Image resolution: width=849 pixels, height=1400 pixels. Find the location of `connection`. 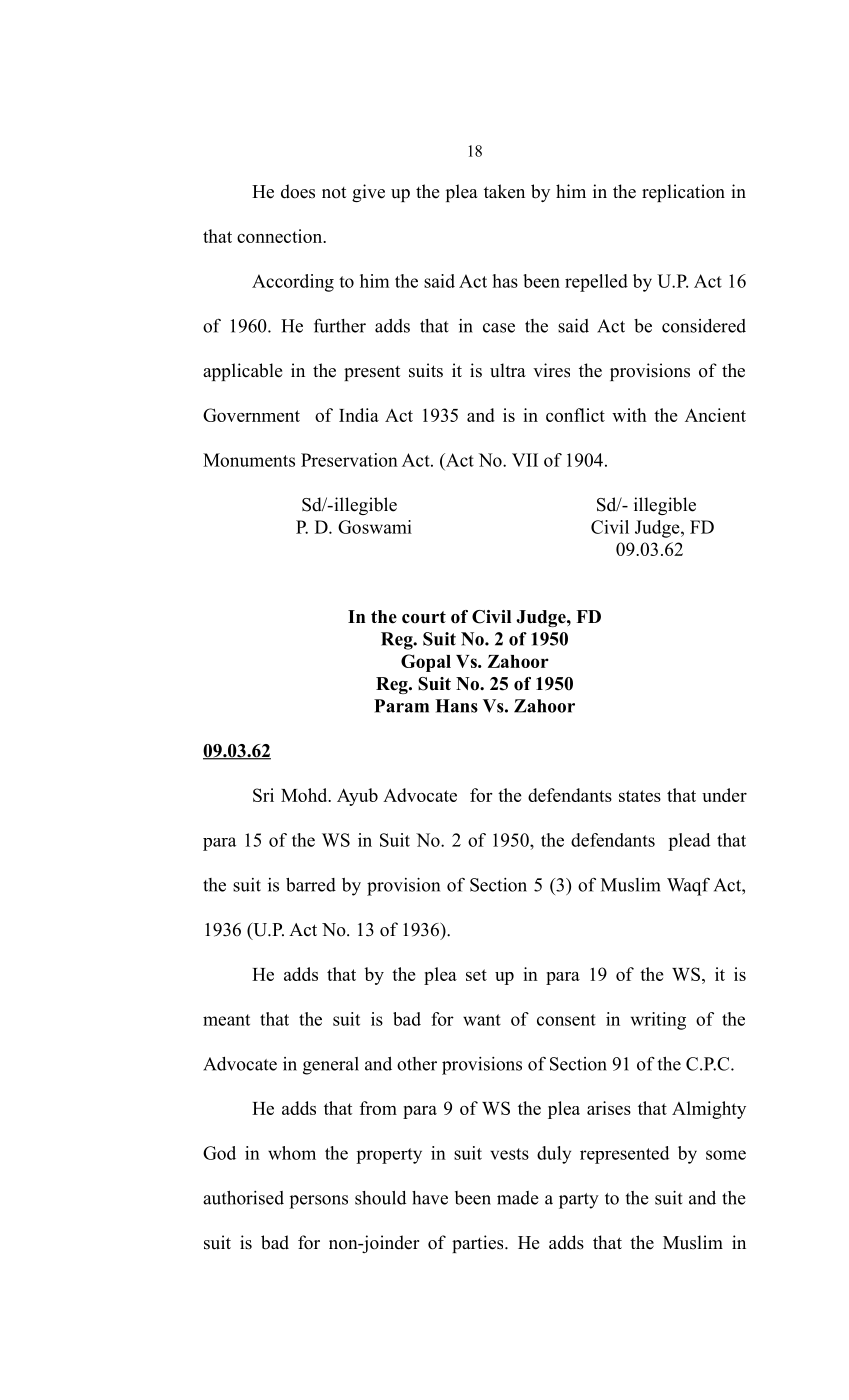

connection is located at coordinates (281, 236).
